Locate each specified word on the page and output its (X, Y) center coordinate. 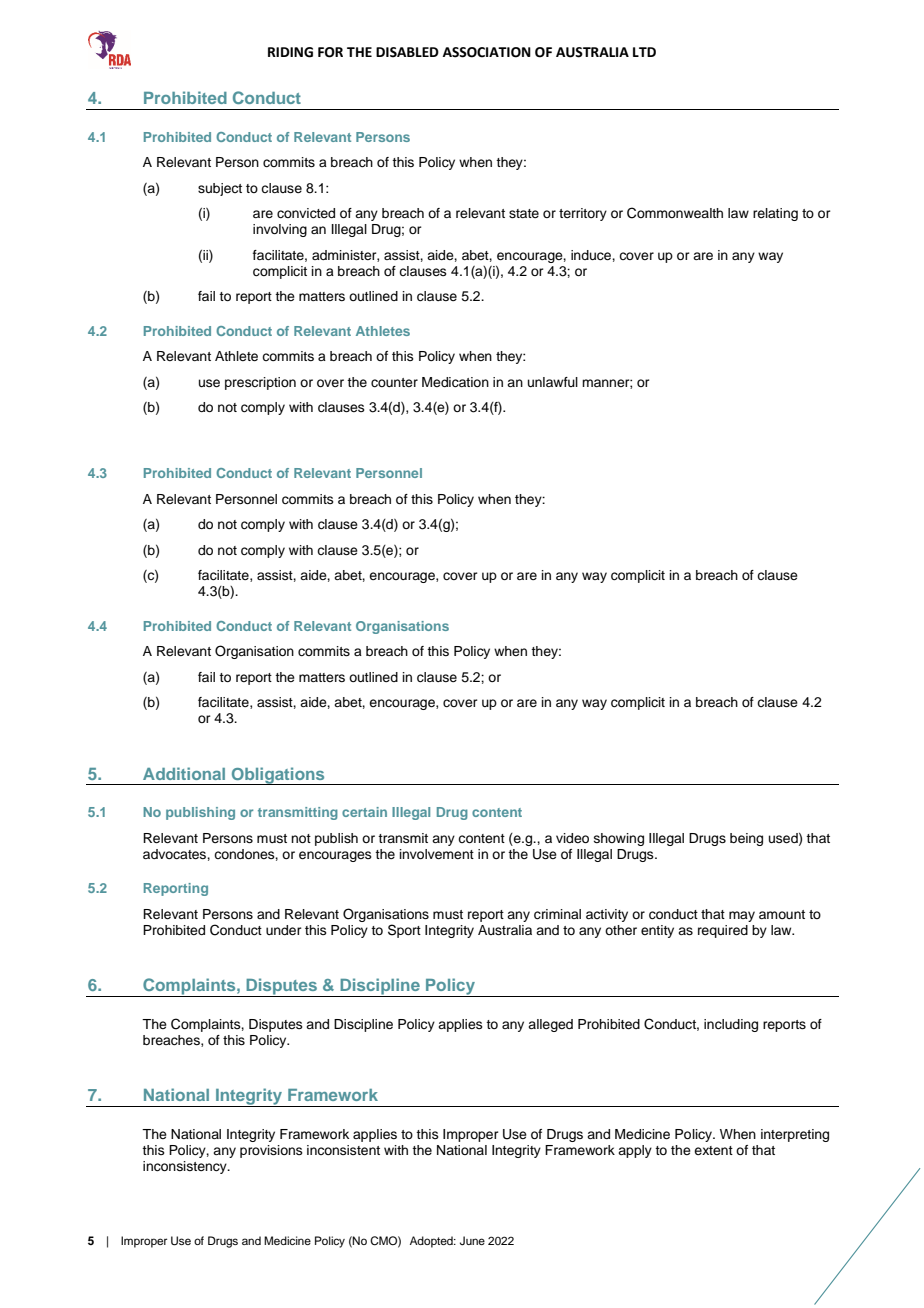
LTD (644, 52)
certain (364, 812)
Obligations (278, 776)
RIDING (290, 52)
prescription (260, 383)
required (723, 931)
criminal (557, 914)
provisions (271, 1151)
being (746, 839)
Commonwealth (675, 213)
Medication (455, 382)
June (472, 1241)
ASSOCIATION (487, 52)
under (284, 930)
